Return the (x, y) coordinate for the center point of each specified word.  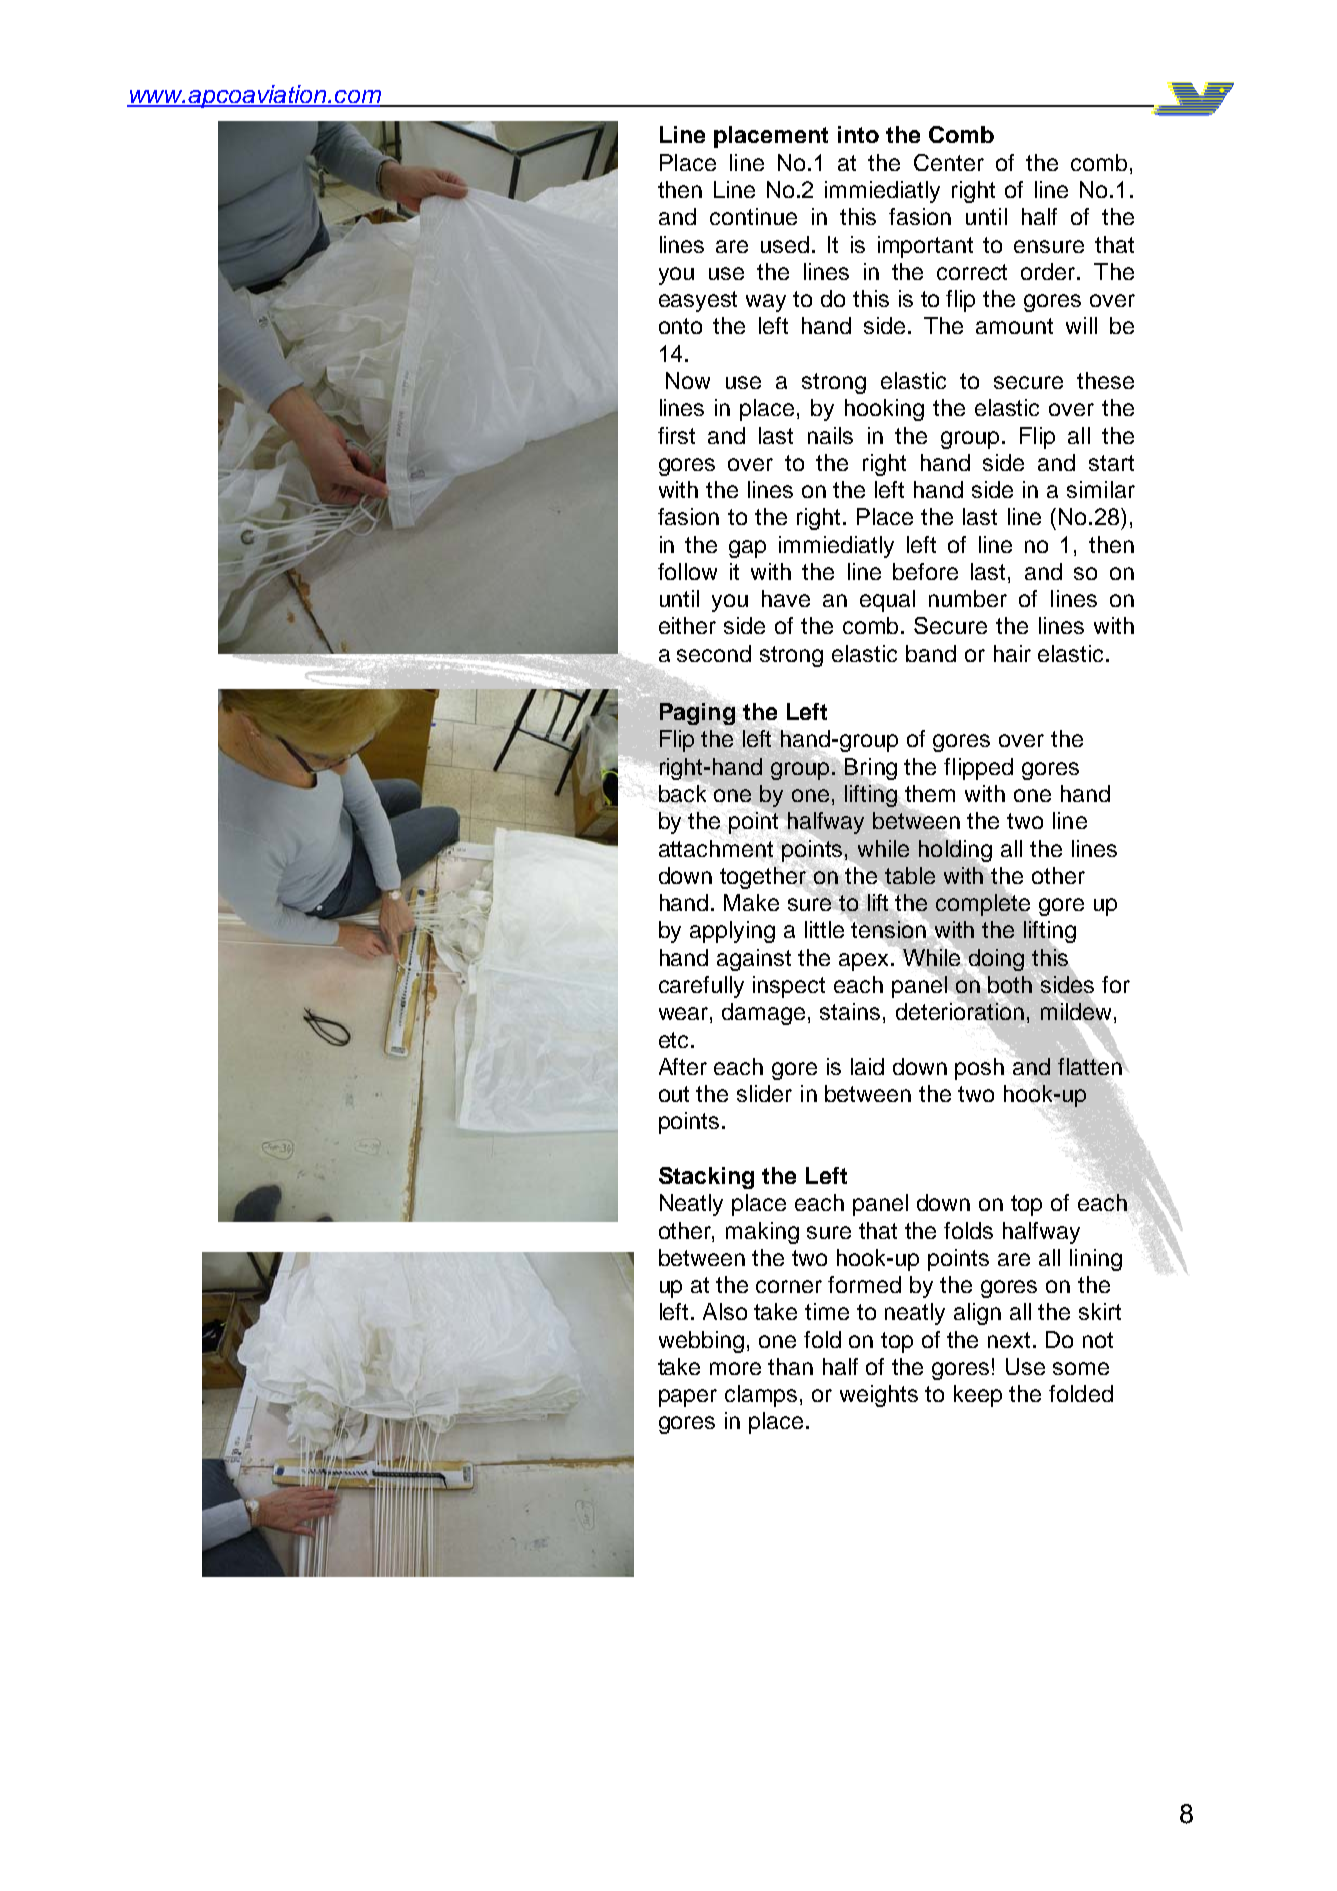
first (676, 435)
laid (867, 1066)
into (858, 134)
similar (1101, 489)
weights (879, 1396)
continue (753, 216)
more (735, 1368)
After (683, 1066)
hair (1012, 653)
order (1049, 271)
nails (830, 435)
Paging (697, 714)
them (930, 793)
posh (979, 1069)
